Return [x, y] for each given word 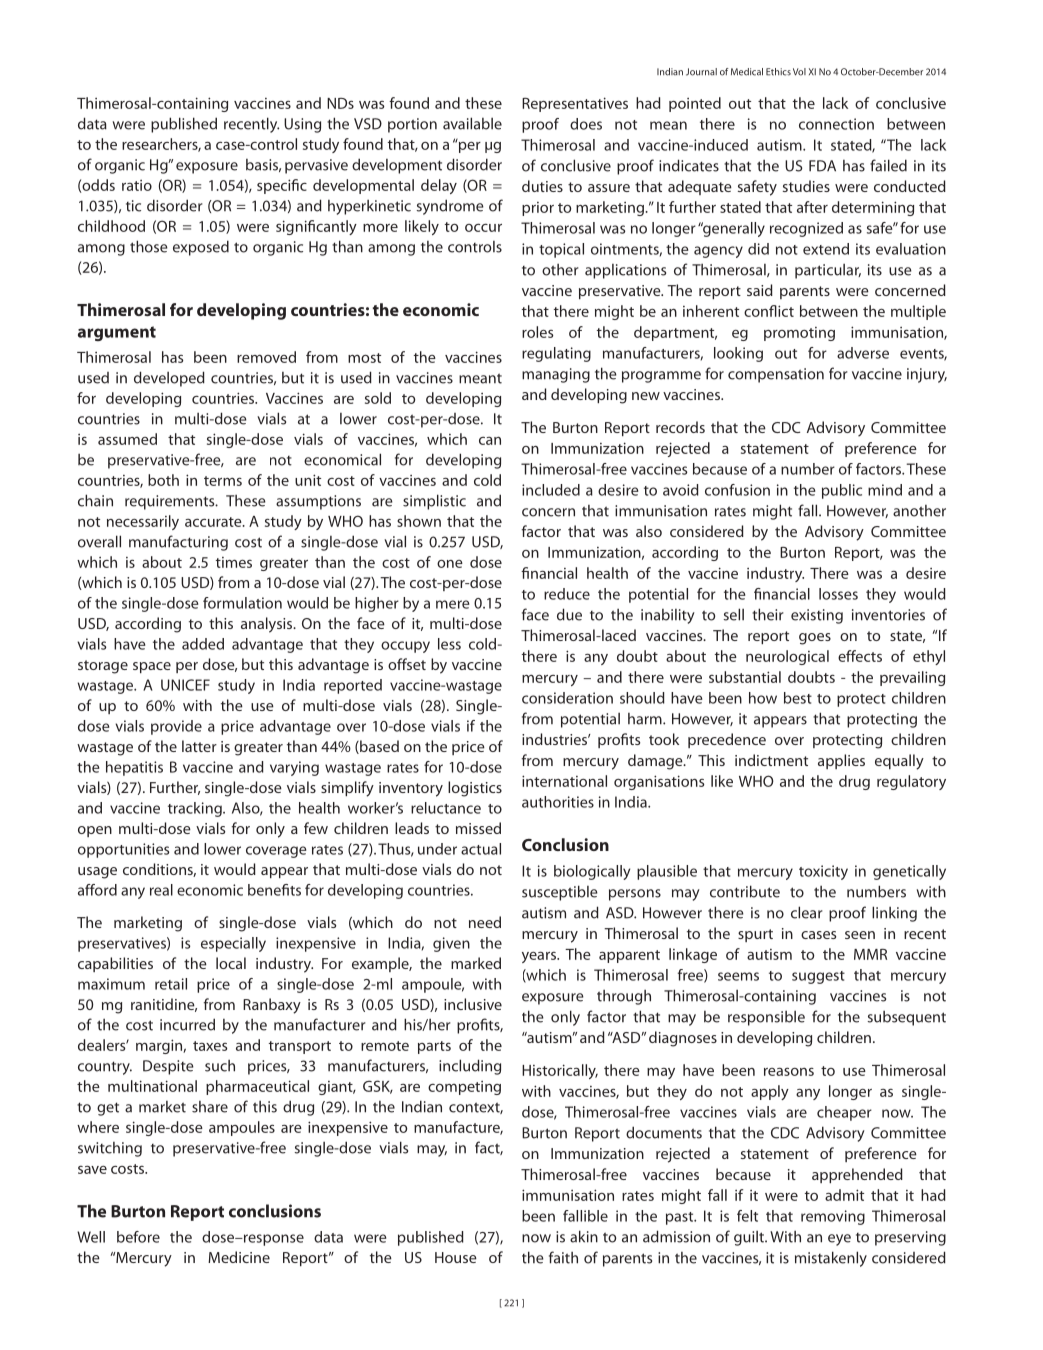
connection [836, 124]
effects [860, 656]
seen [860, 935]
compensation [776, 375]
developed [169, 379]
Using [302, 125]
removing [833, 1217]
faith [563, 1257]
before [138, 1237]
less [449, 644]
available [472, 123]
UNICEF [185, 685]
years [540, 957]
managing [556, 375]
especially [233, 944]
